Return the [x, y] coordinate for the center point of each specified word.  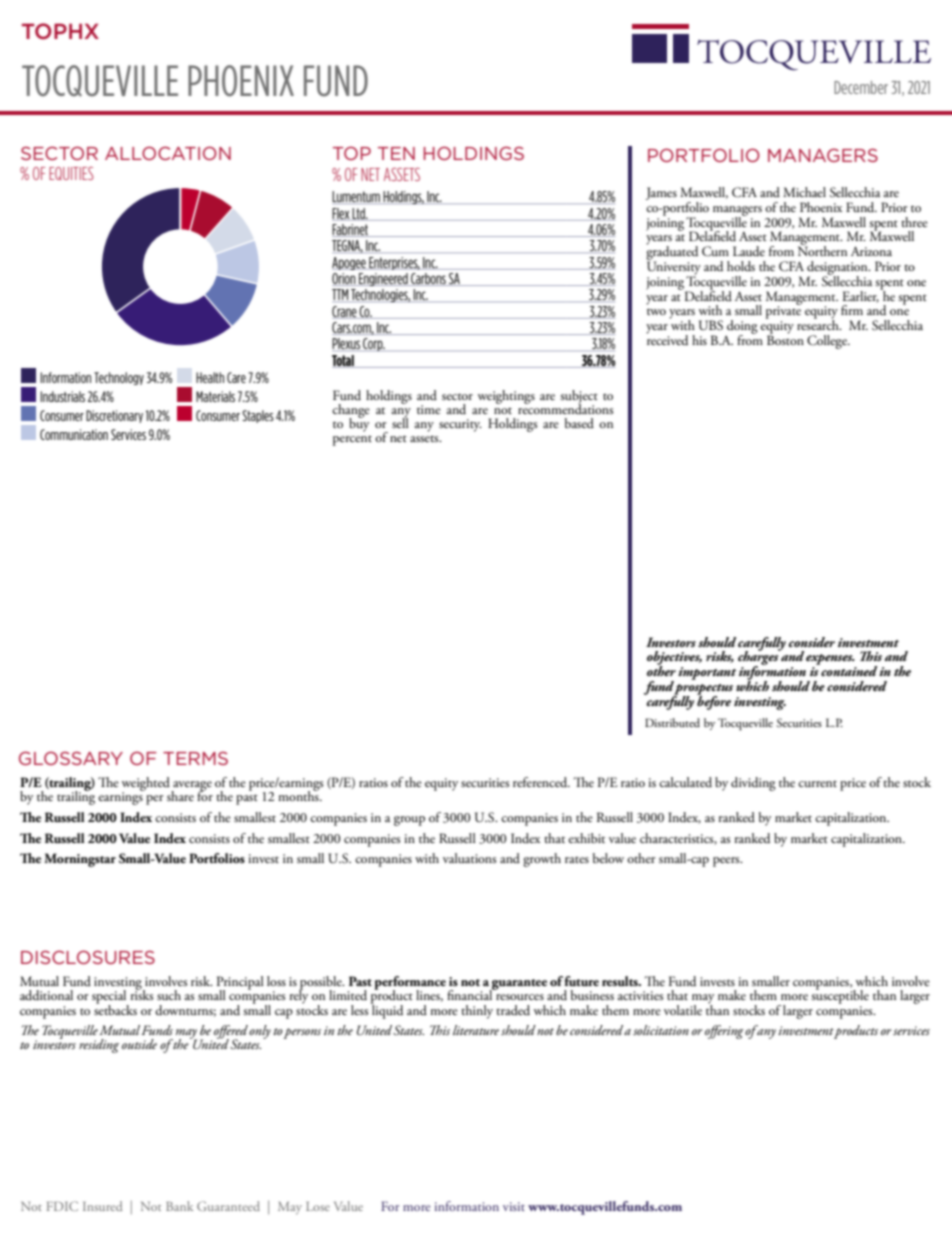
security [460, 425]
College [828, 342]
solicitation [661, 1030]
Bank [179, 1206]
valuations [469, 858]
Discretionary [114, 416]
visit [514, 1206]
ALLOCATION [168, 153]
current [817, 783]
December [861, 87]
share [180, 796]
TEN [396, 153]
